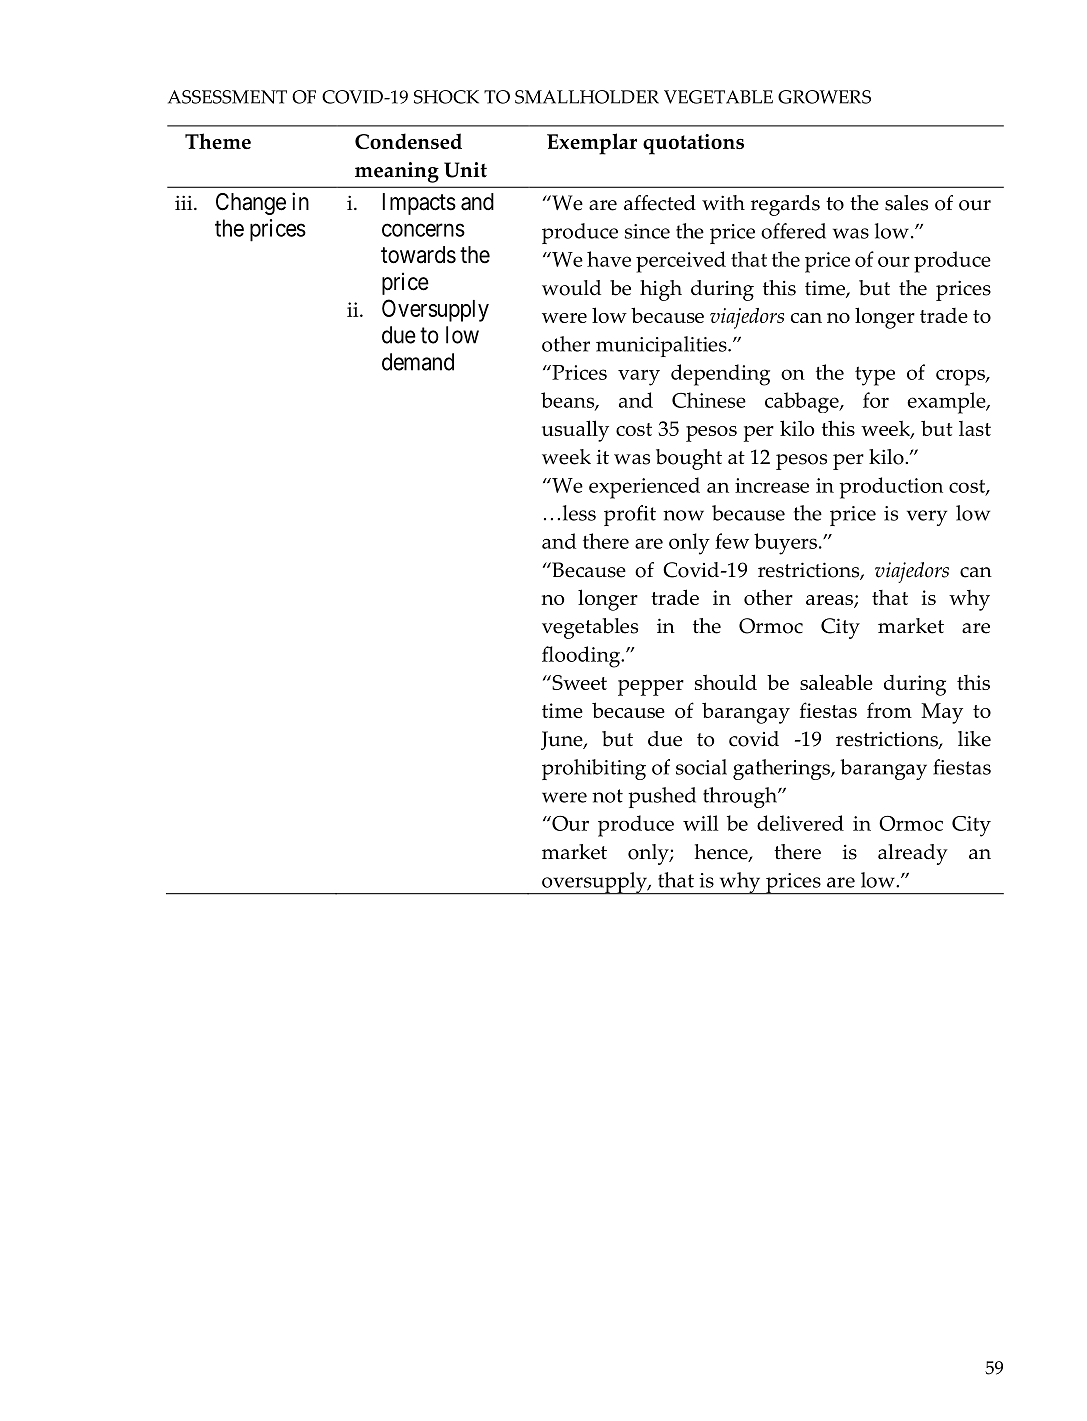  Describe the element at coordinates (836, 682) in the screenshot. I see `saleable` at that location.
